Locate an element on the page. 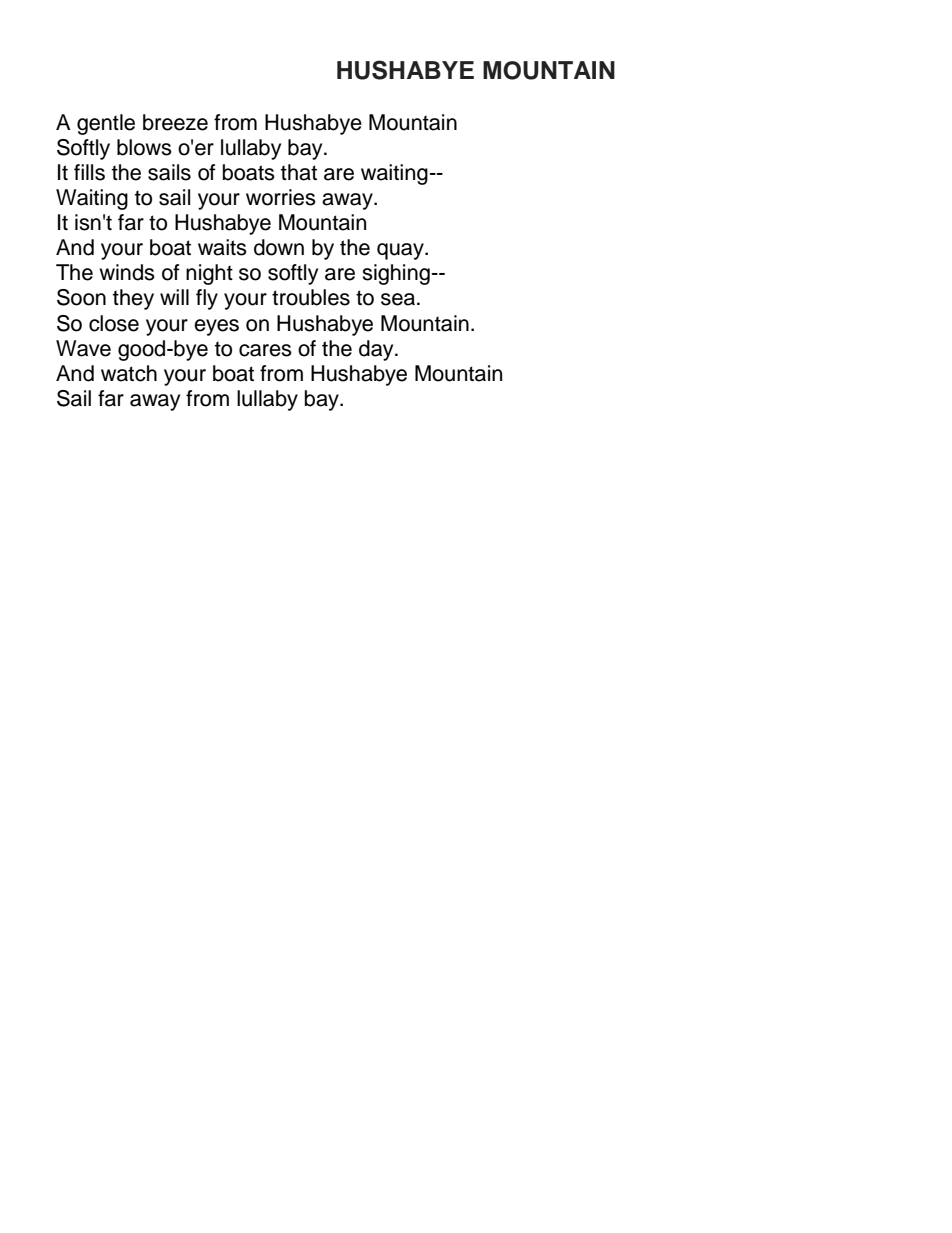 This page has height=1233, width=952. quay is located at coordinates (401, 251).
